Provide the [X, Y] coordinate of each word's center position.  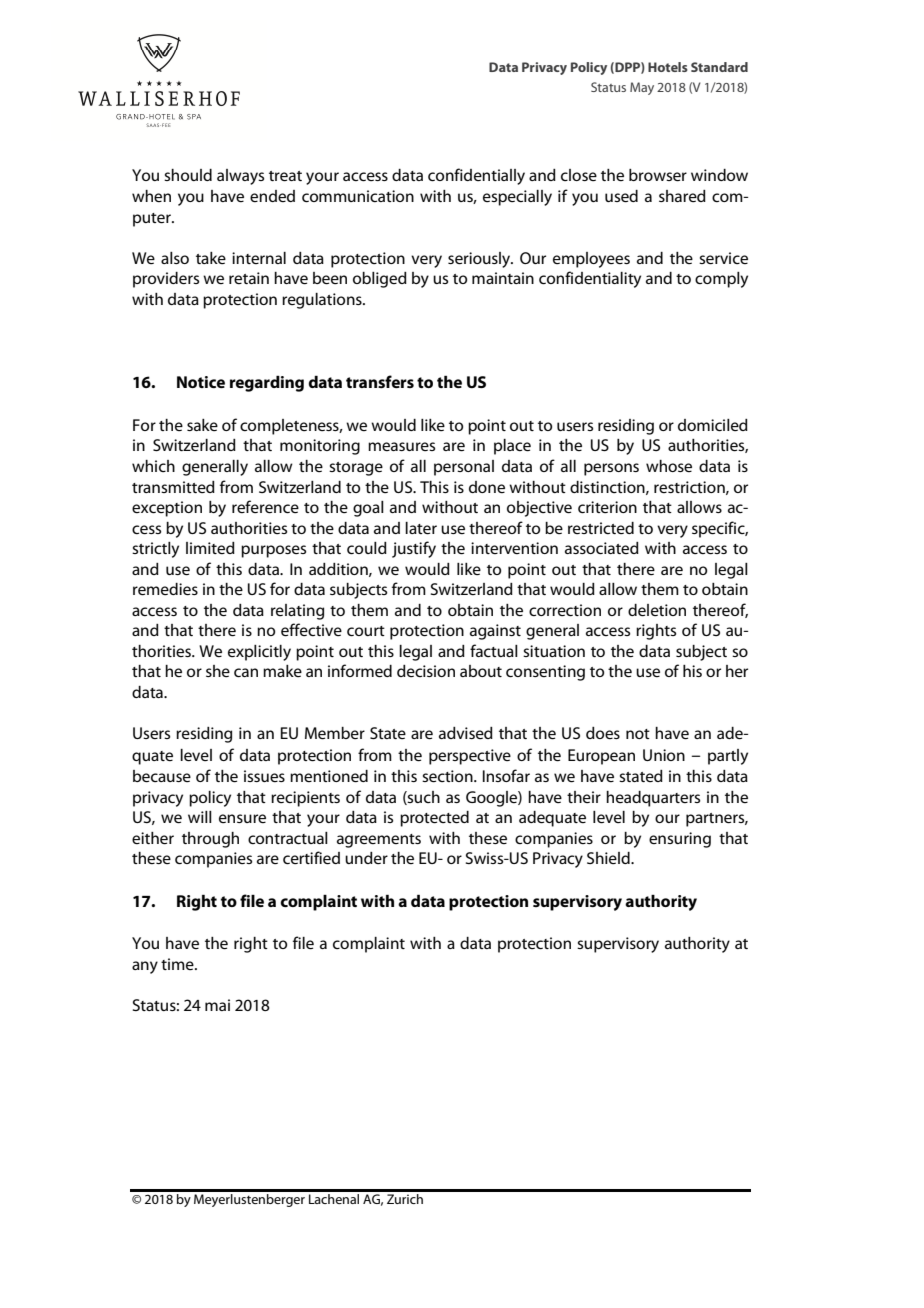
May [642, 88]
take [211, 258]
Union [664, 755]
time [178, 964]
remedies [165, 589]
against [495, 632]
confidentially [476, 176]
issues [264, 776]
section [448, 776]
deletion [657, 610]
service [723, 258]
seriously [480, 260]
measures [401, 446]
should [188, 175]
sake [202, 425]
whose [669, 466]
